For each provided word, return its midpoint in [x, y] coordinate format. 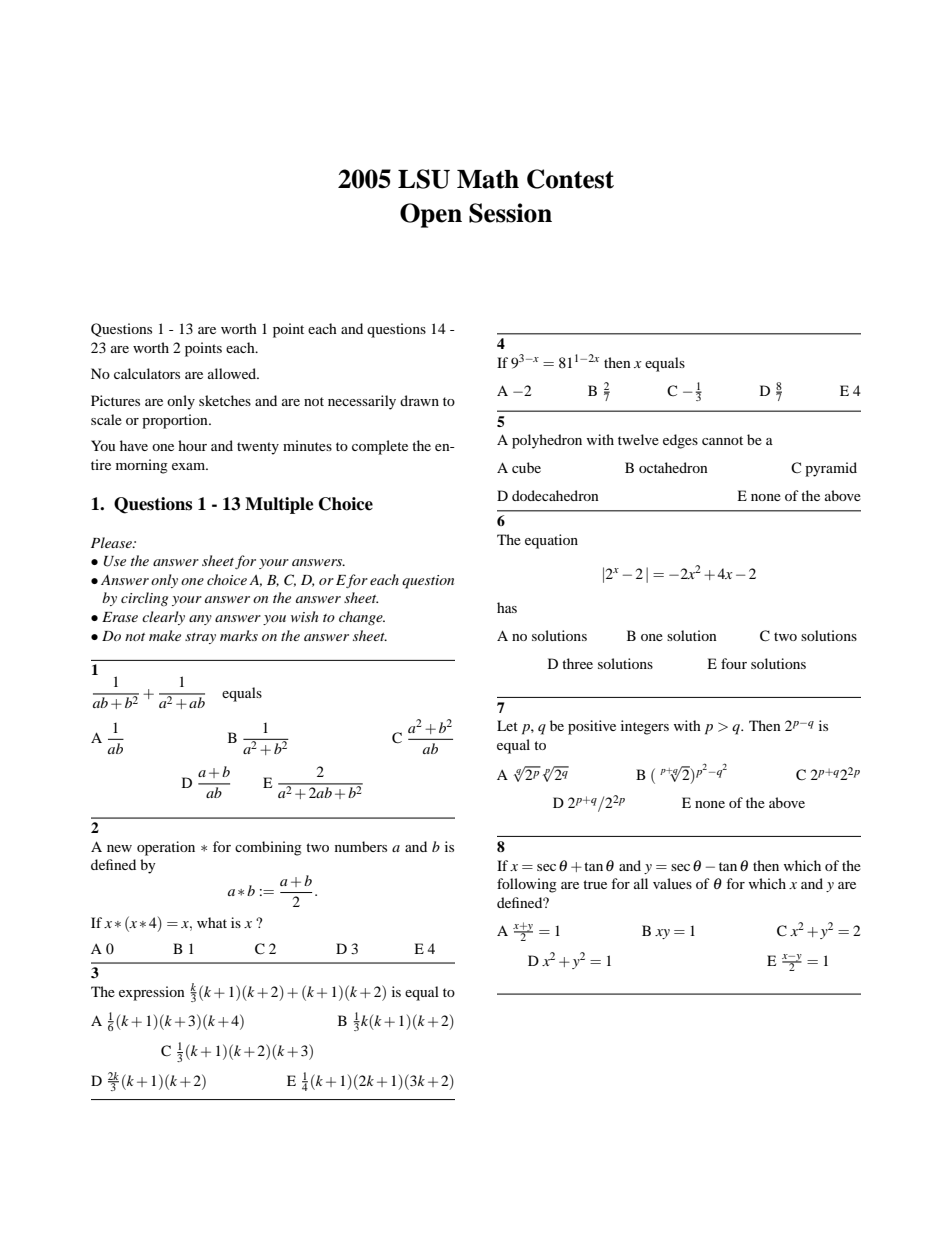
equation [551, 541]
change [362, 618]
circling [144, 599]
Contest [570, 179]
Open [431, 215]
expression [152, 993]
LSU [424, 179]
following [527, 885]
